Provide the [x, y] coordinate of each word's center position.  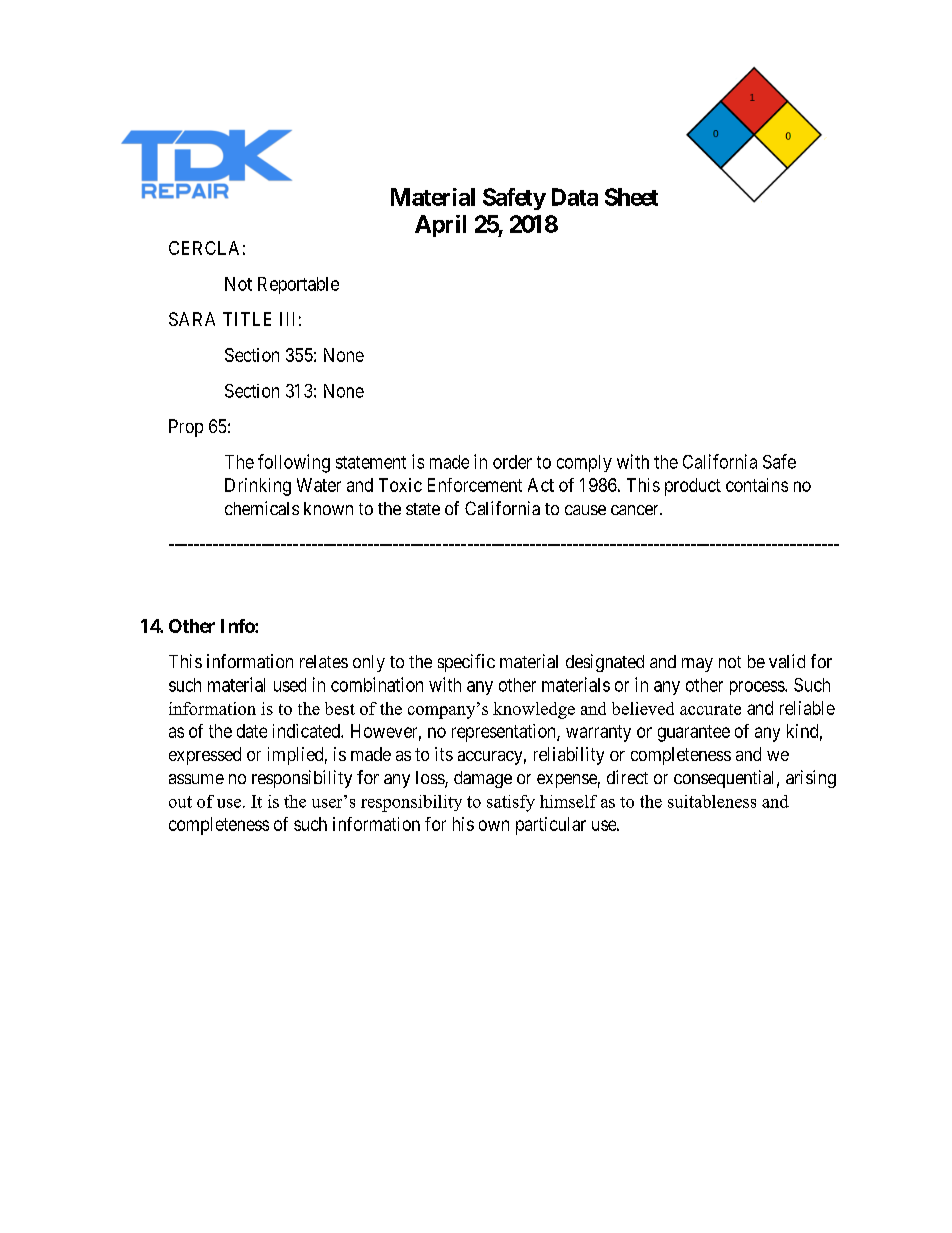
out [180, 802]
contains [757, 485]
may [697, 665]
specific [466, 663]
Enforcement [475, 485]
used [290, 685]
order [512, 462]
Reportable [298, 285]
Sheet [631, 197]
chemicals [262, 508]
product [693, 487]
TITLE [247, 319]
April [440, 226]
